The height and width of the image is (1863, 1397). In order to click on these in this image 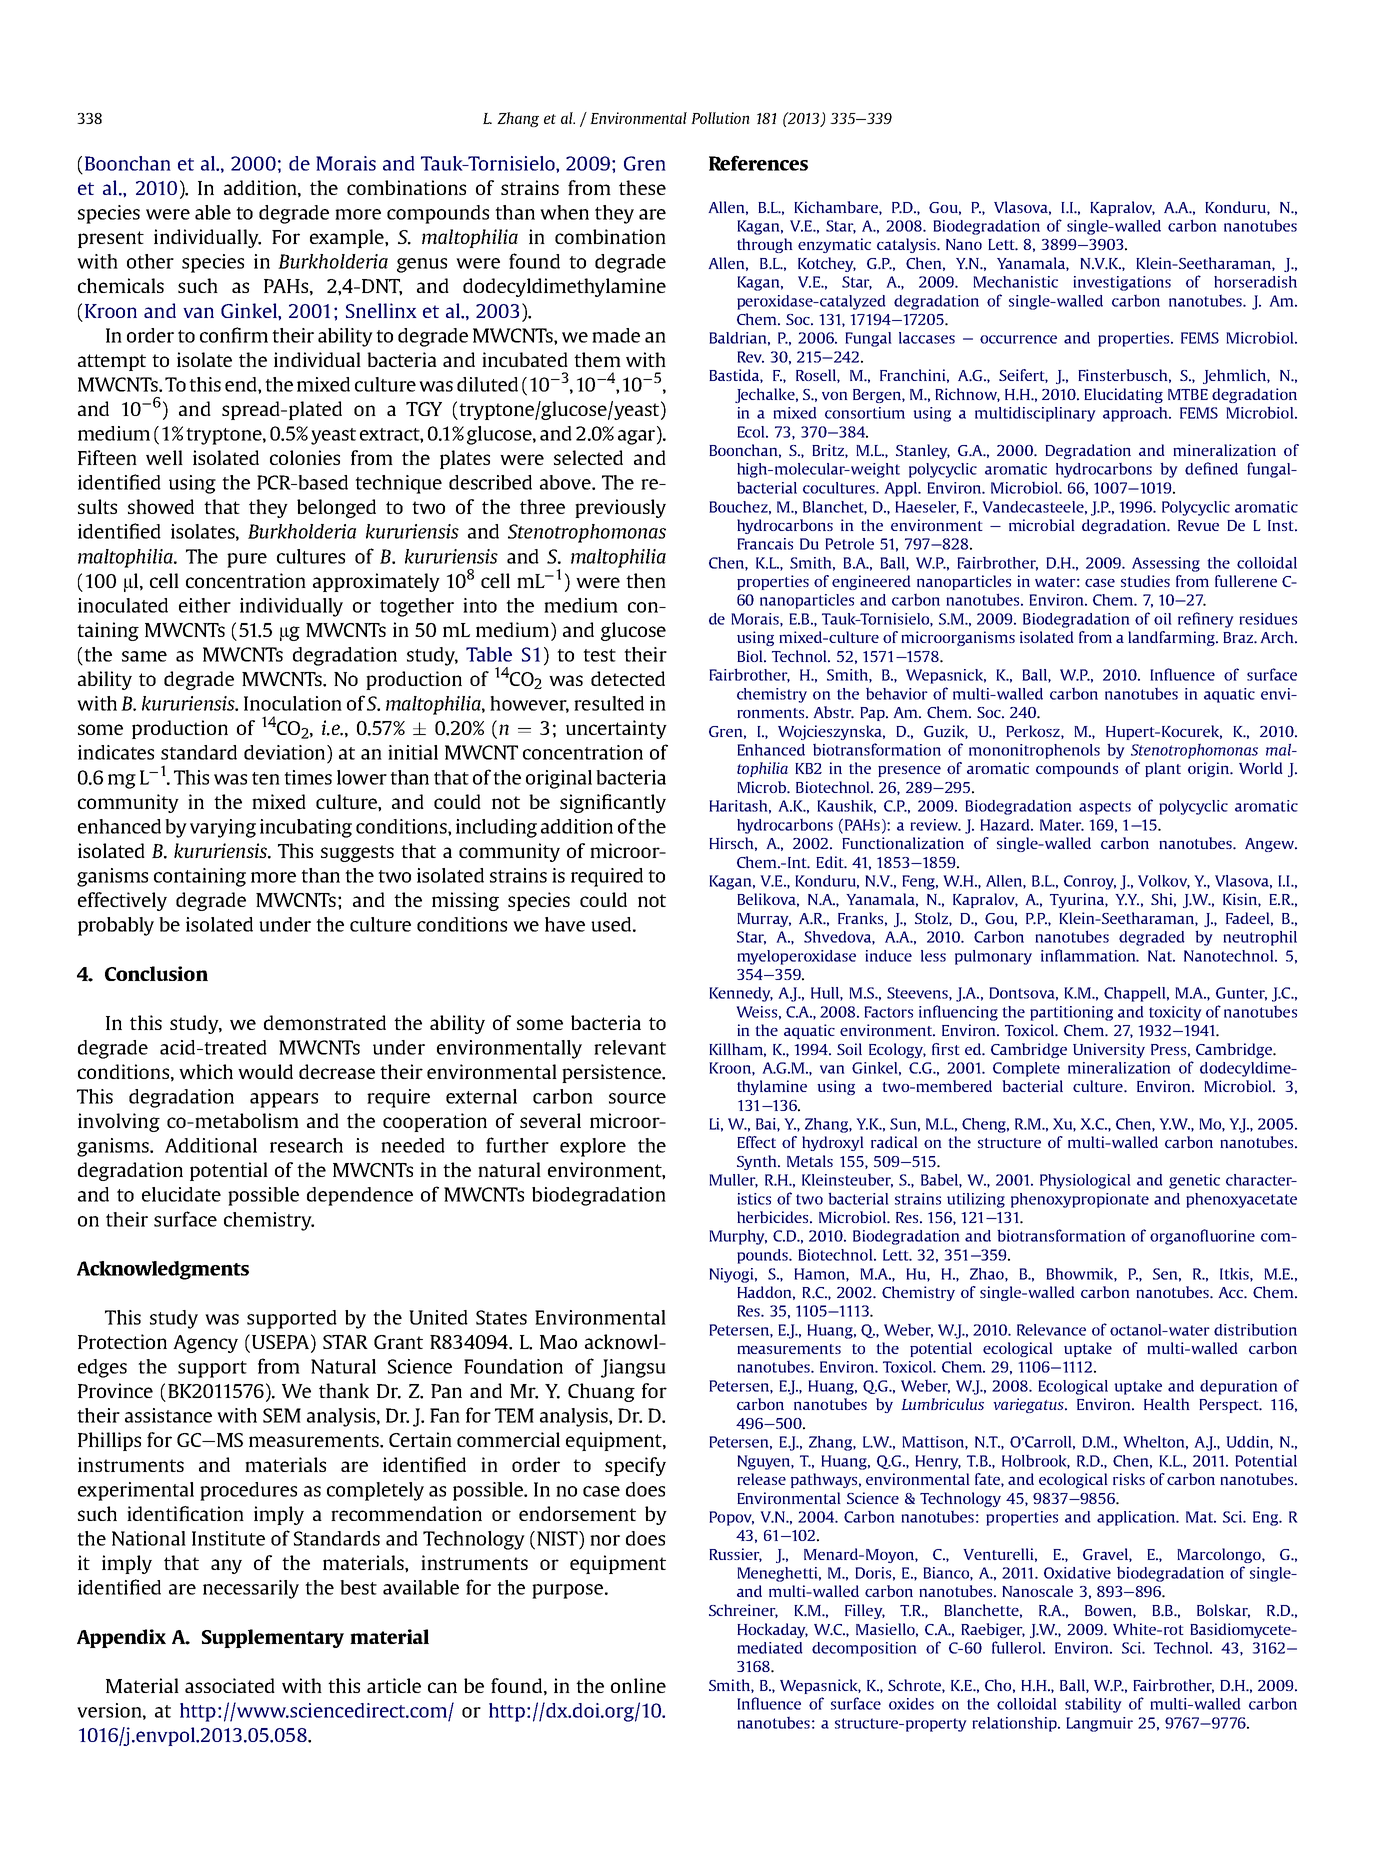, I will do `click(642, 187)`.
